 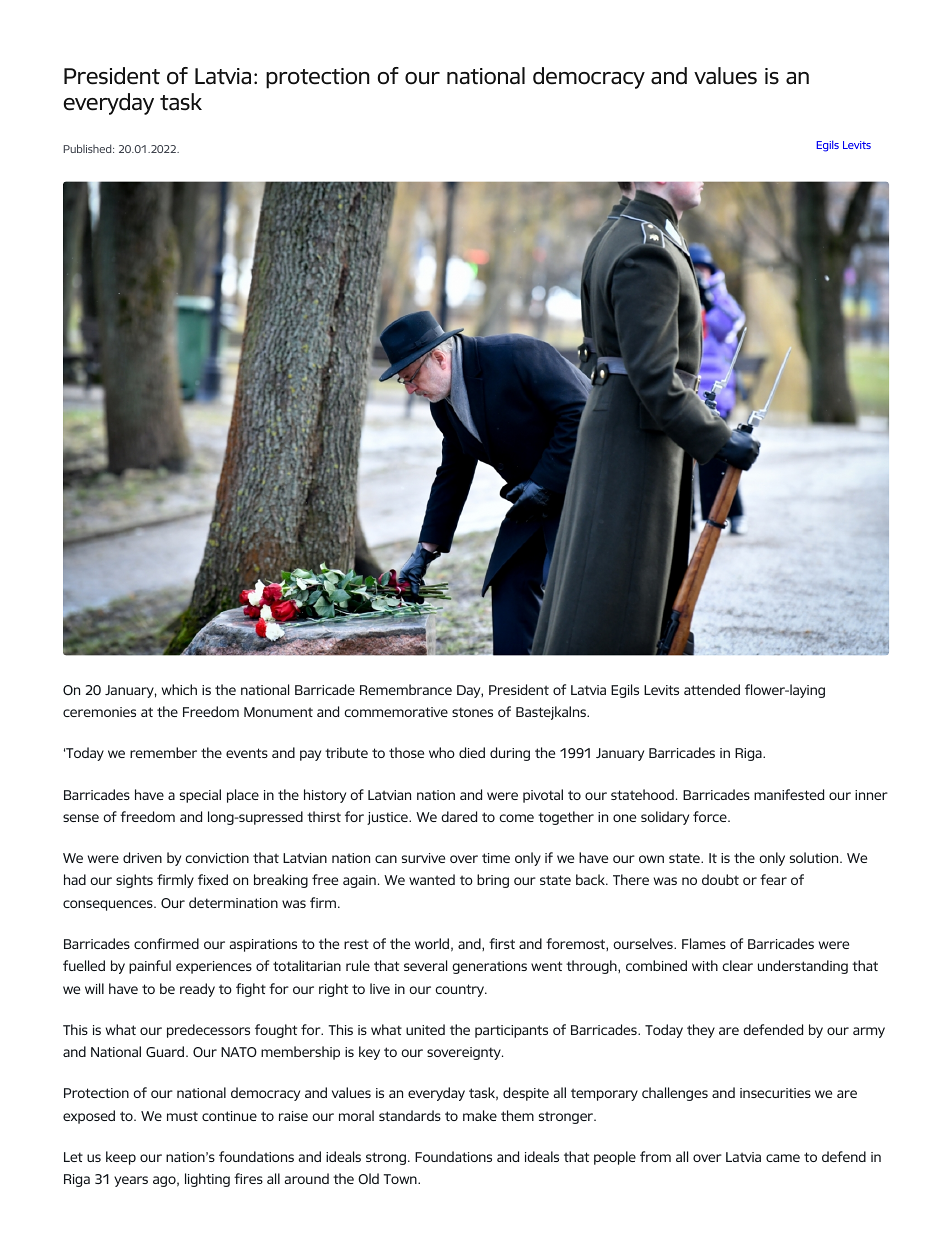 What do you see at coordinates (263, 945) in the document?
I see `aspirations` at bounding box center [263, 945].
